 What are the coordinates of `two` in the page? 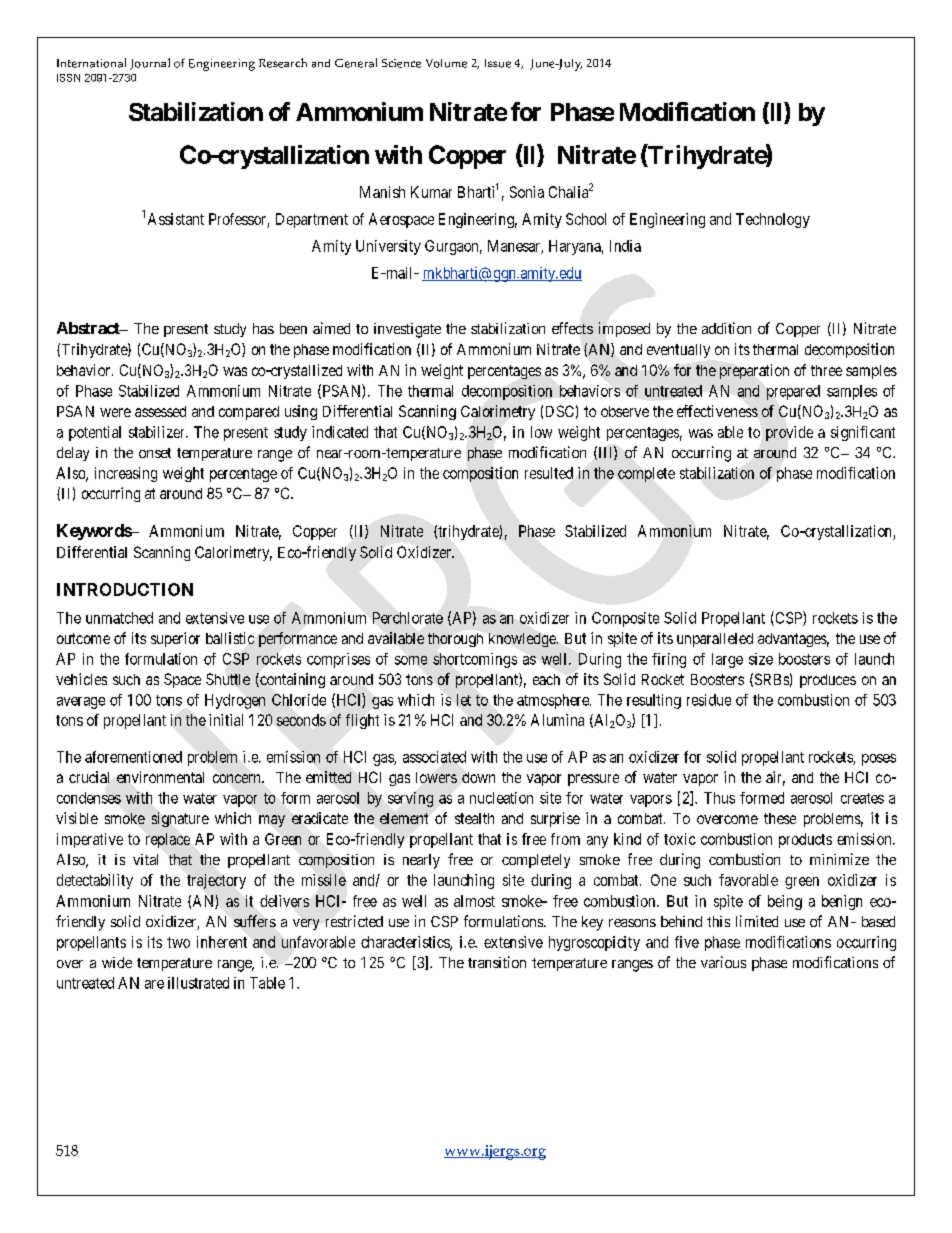 It's located at (178, 942).
